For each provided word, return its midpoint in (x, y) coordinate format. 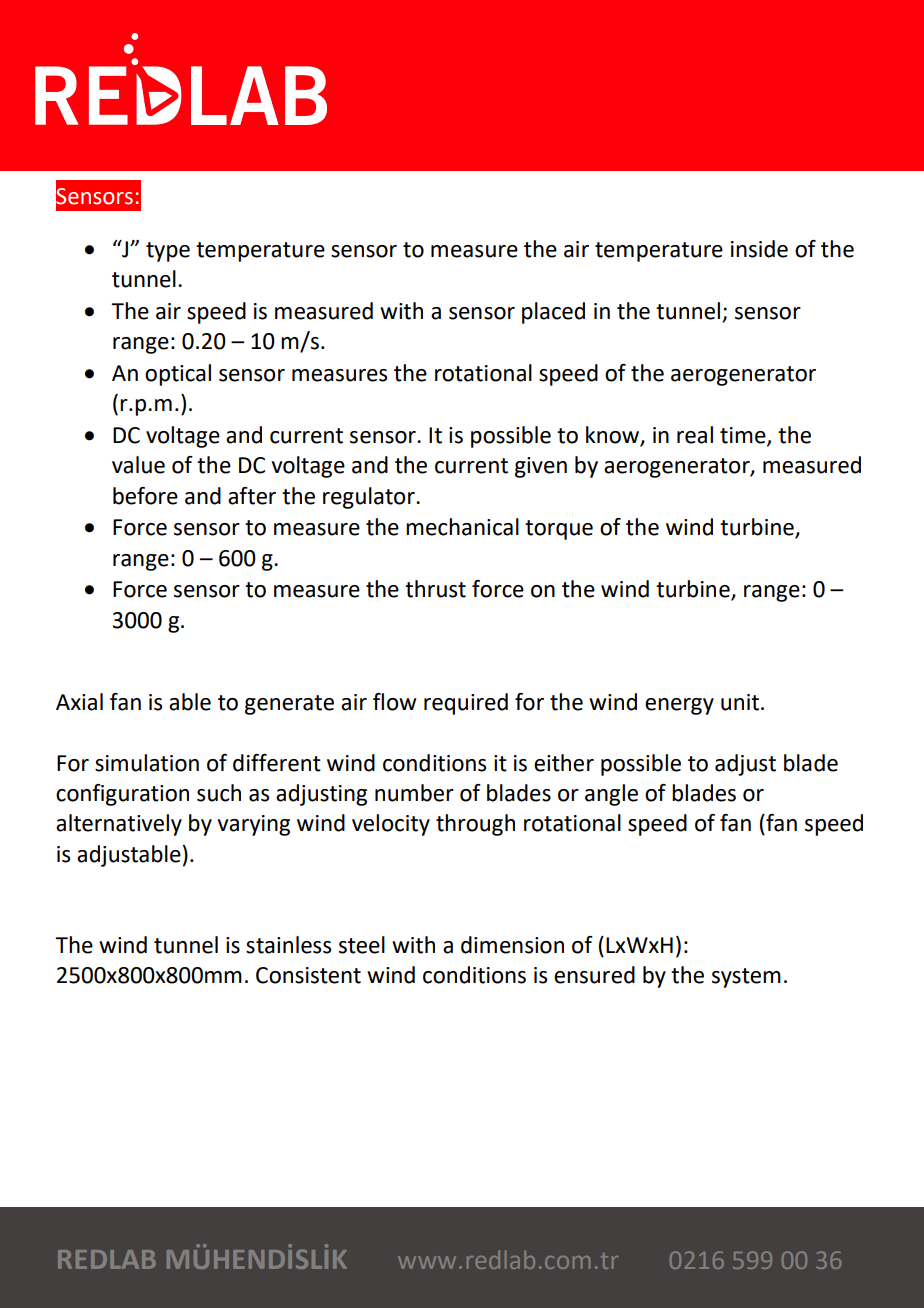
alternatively (119, 825)
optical (178, 375)
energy (679, 706)
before (145, 496)
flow (394, 702)
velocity (391, 825)
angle (611, 795)
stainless (288, 945)
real (695, 435)
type (168, 252)
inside (759, 249)
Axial (79, 702)
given (541, 467)
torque (559, 530)
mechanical (462, 527)
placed (553, 313)
